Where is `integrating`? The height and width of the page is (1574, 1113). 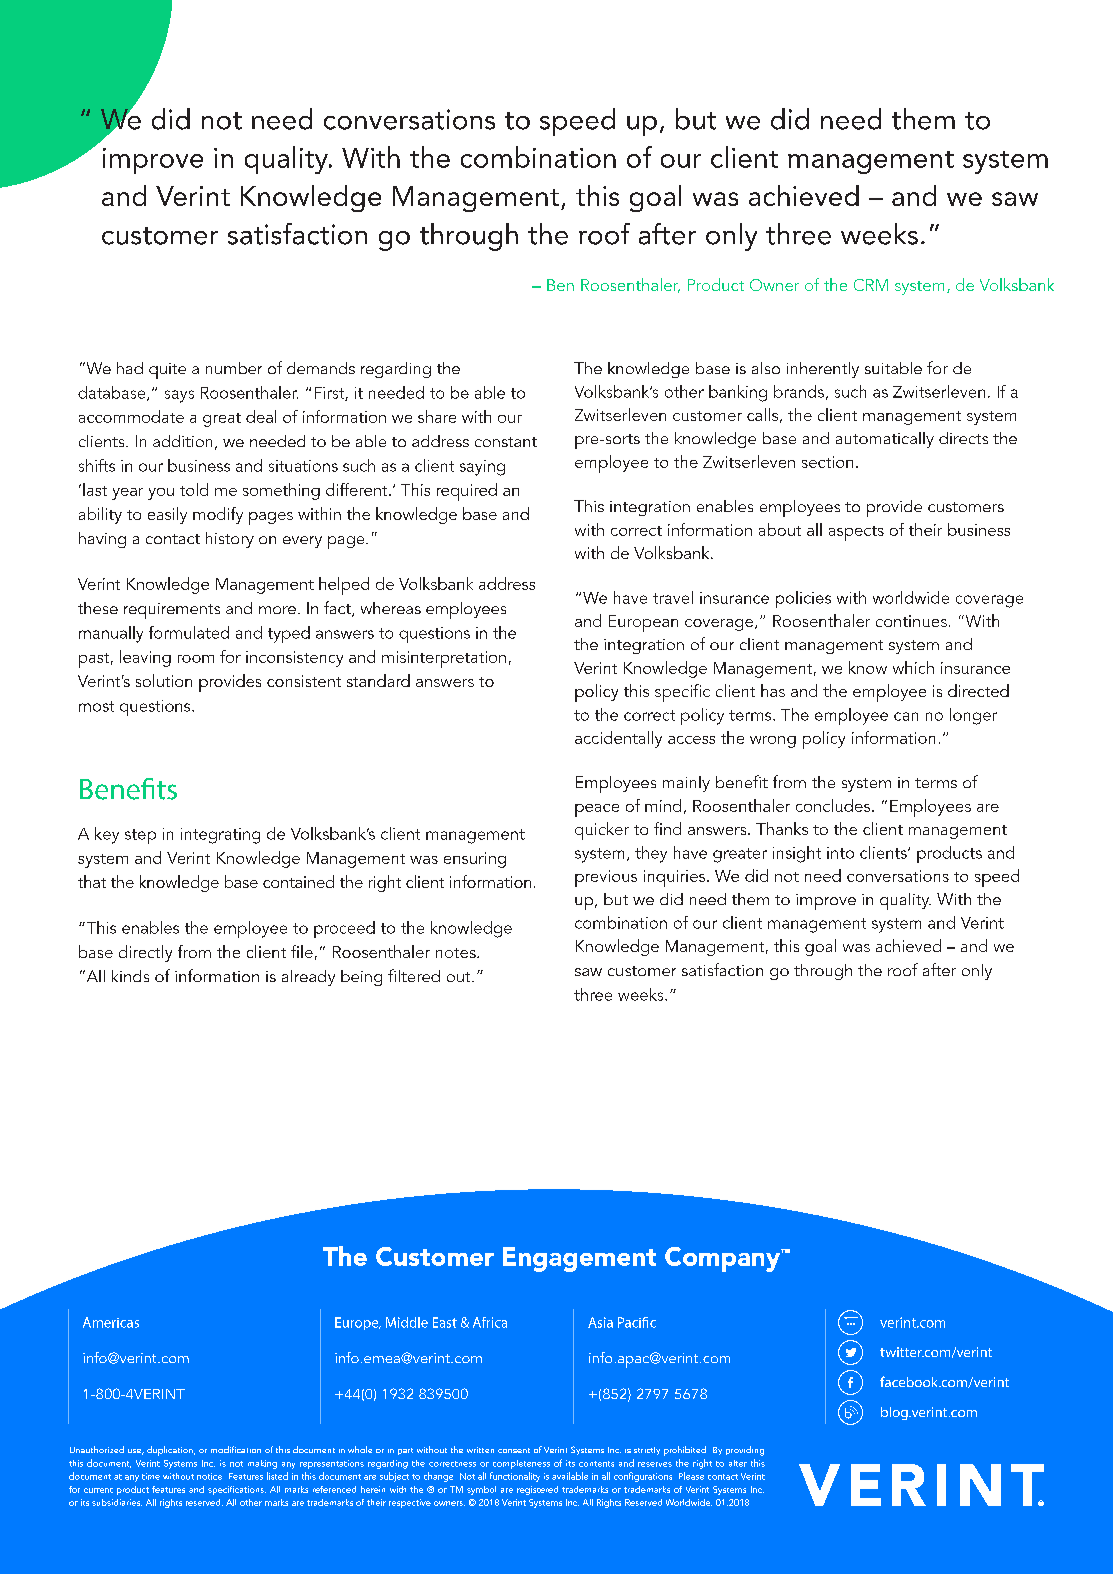 integrating is located at coordinates (220, 836).
